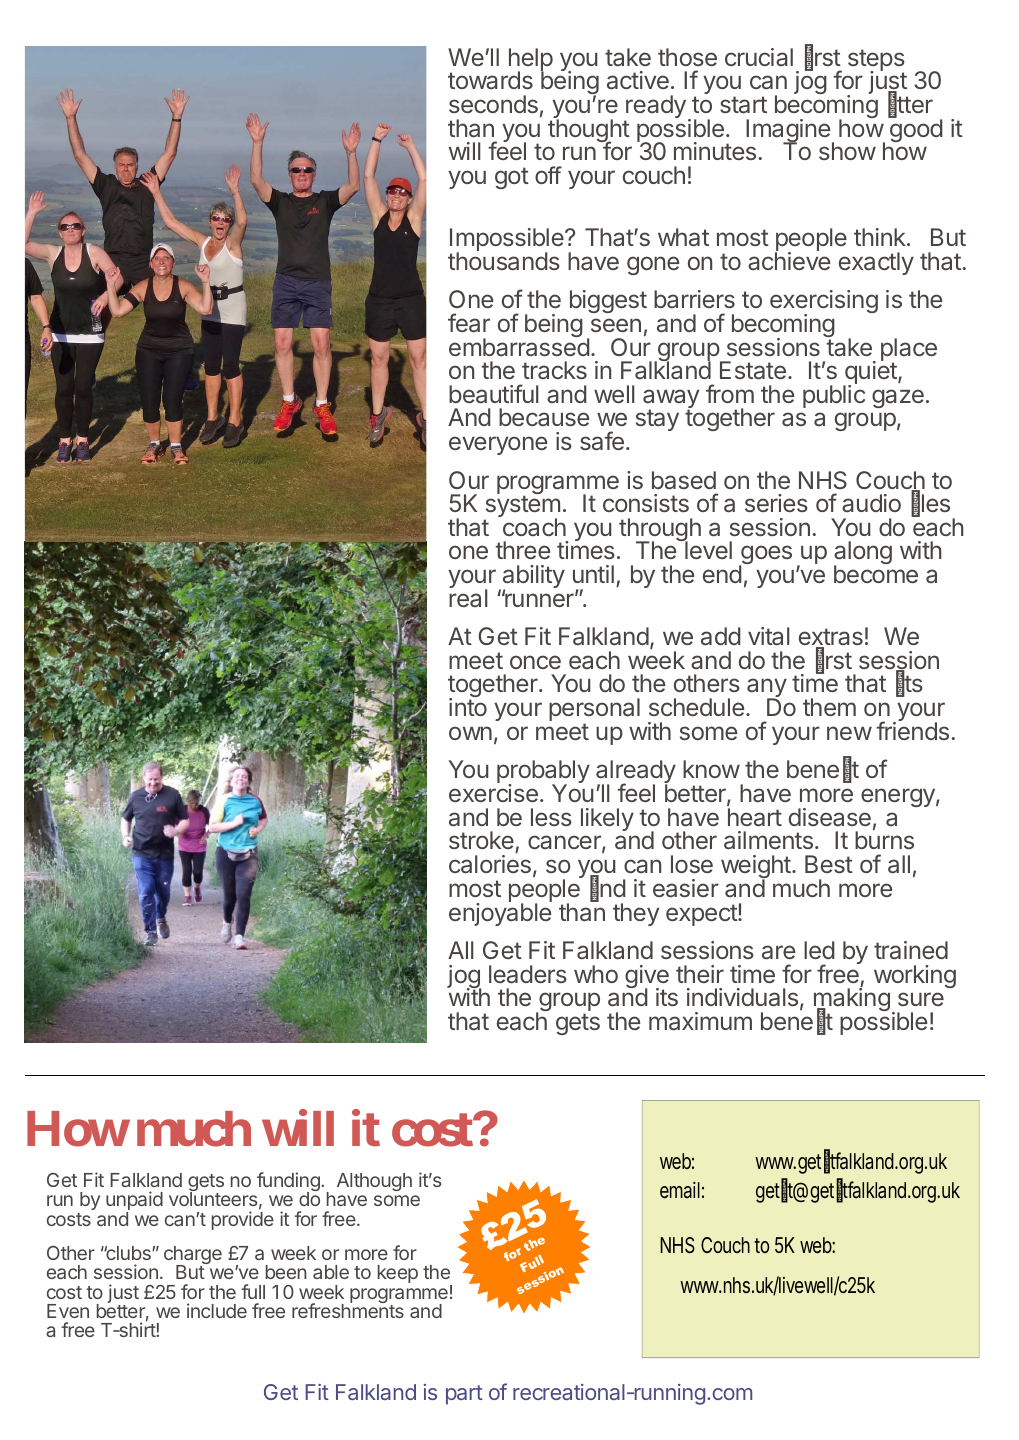 The image size is (1019, 1440). Describe the element at coordinates (468, 707) in the page. I see `into` at that location.
